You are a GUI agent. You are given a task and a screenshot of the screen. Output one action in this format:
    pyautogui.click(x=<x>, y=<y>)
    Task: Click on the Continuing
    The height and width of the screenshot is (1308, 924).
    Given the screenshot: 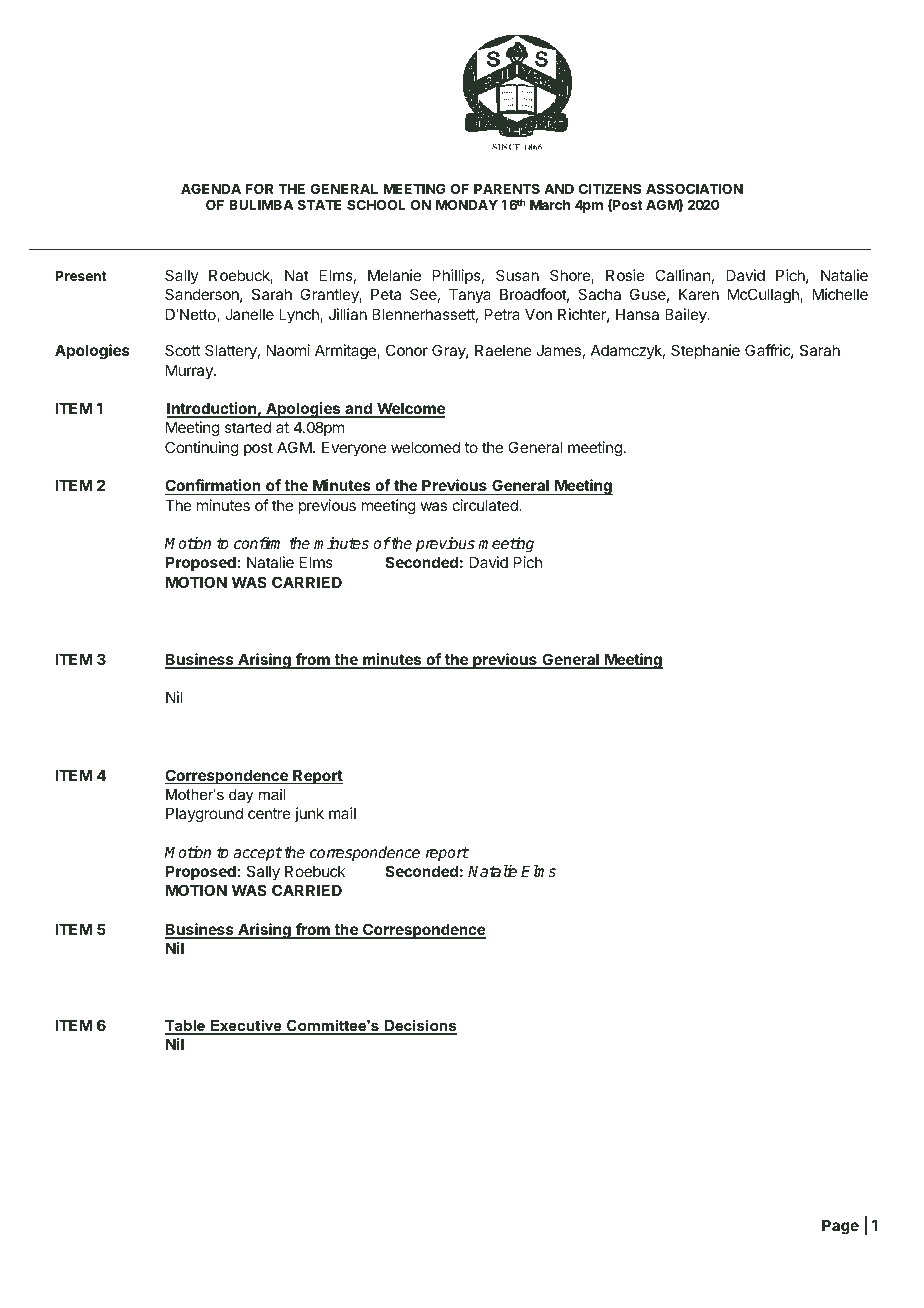 What is the action you would take?
    pyautogui.click(x=202, y=449)
